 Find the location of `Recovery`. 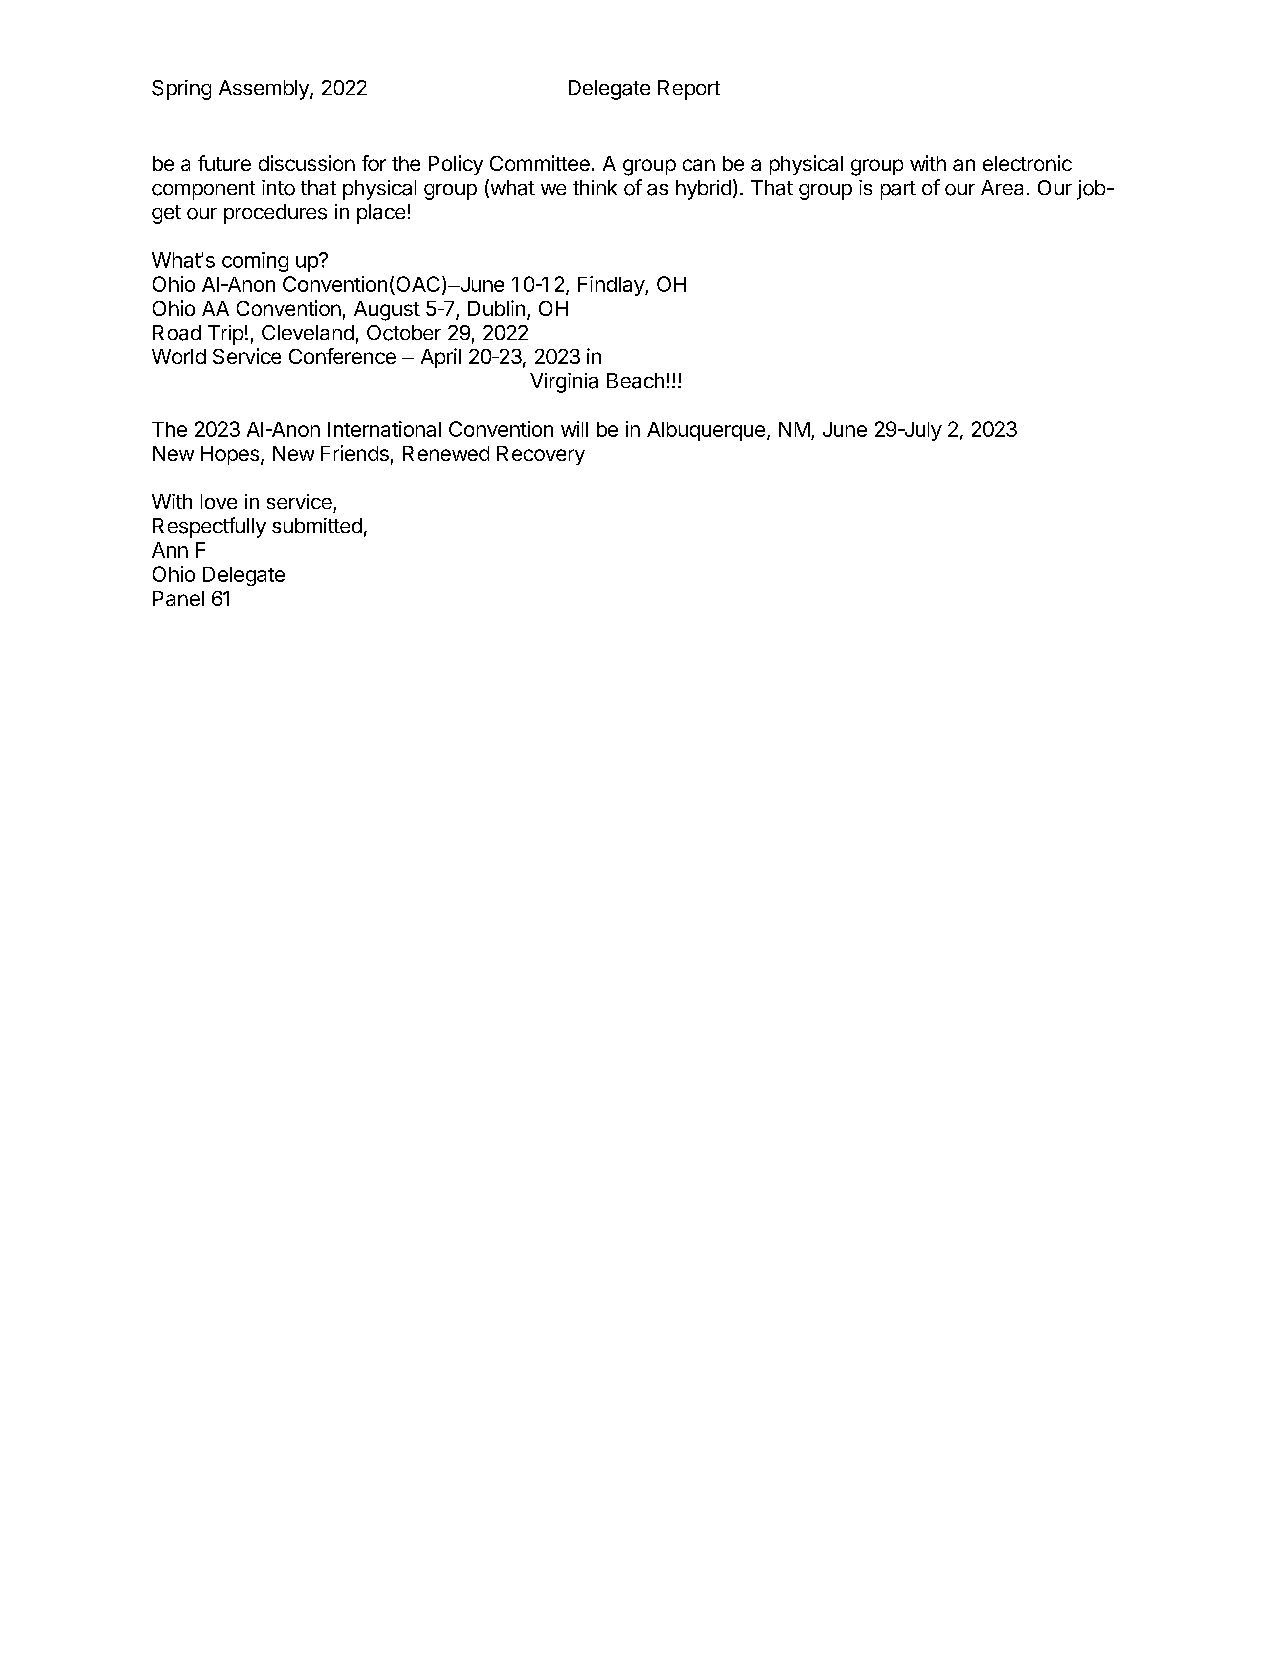

Recovery is located at coordinates (541, 455).
